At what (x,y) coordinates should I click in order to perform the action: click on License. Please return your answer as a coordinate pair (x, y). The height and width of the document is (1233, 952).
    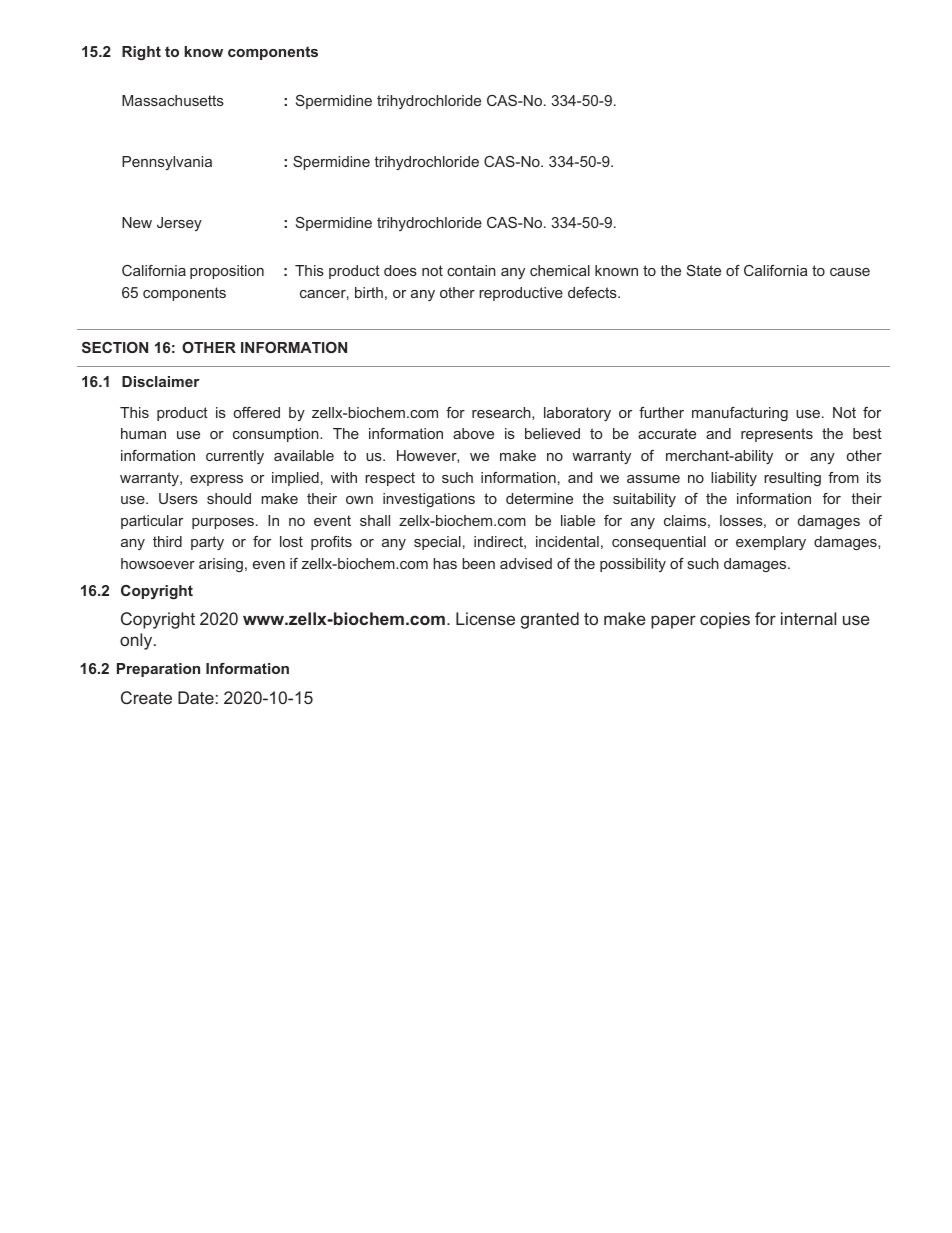
    Looking at the image, I should click on (485, 618).
